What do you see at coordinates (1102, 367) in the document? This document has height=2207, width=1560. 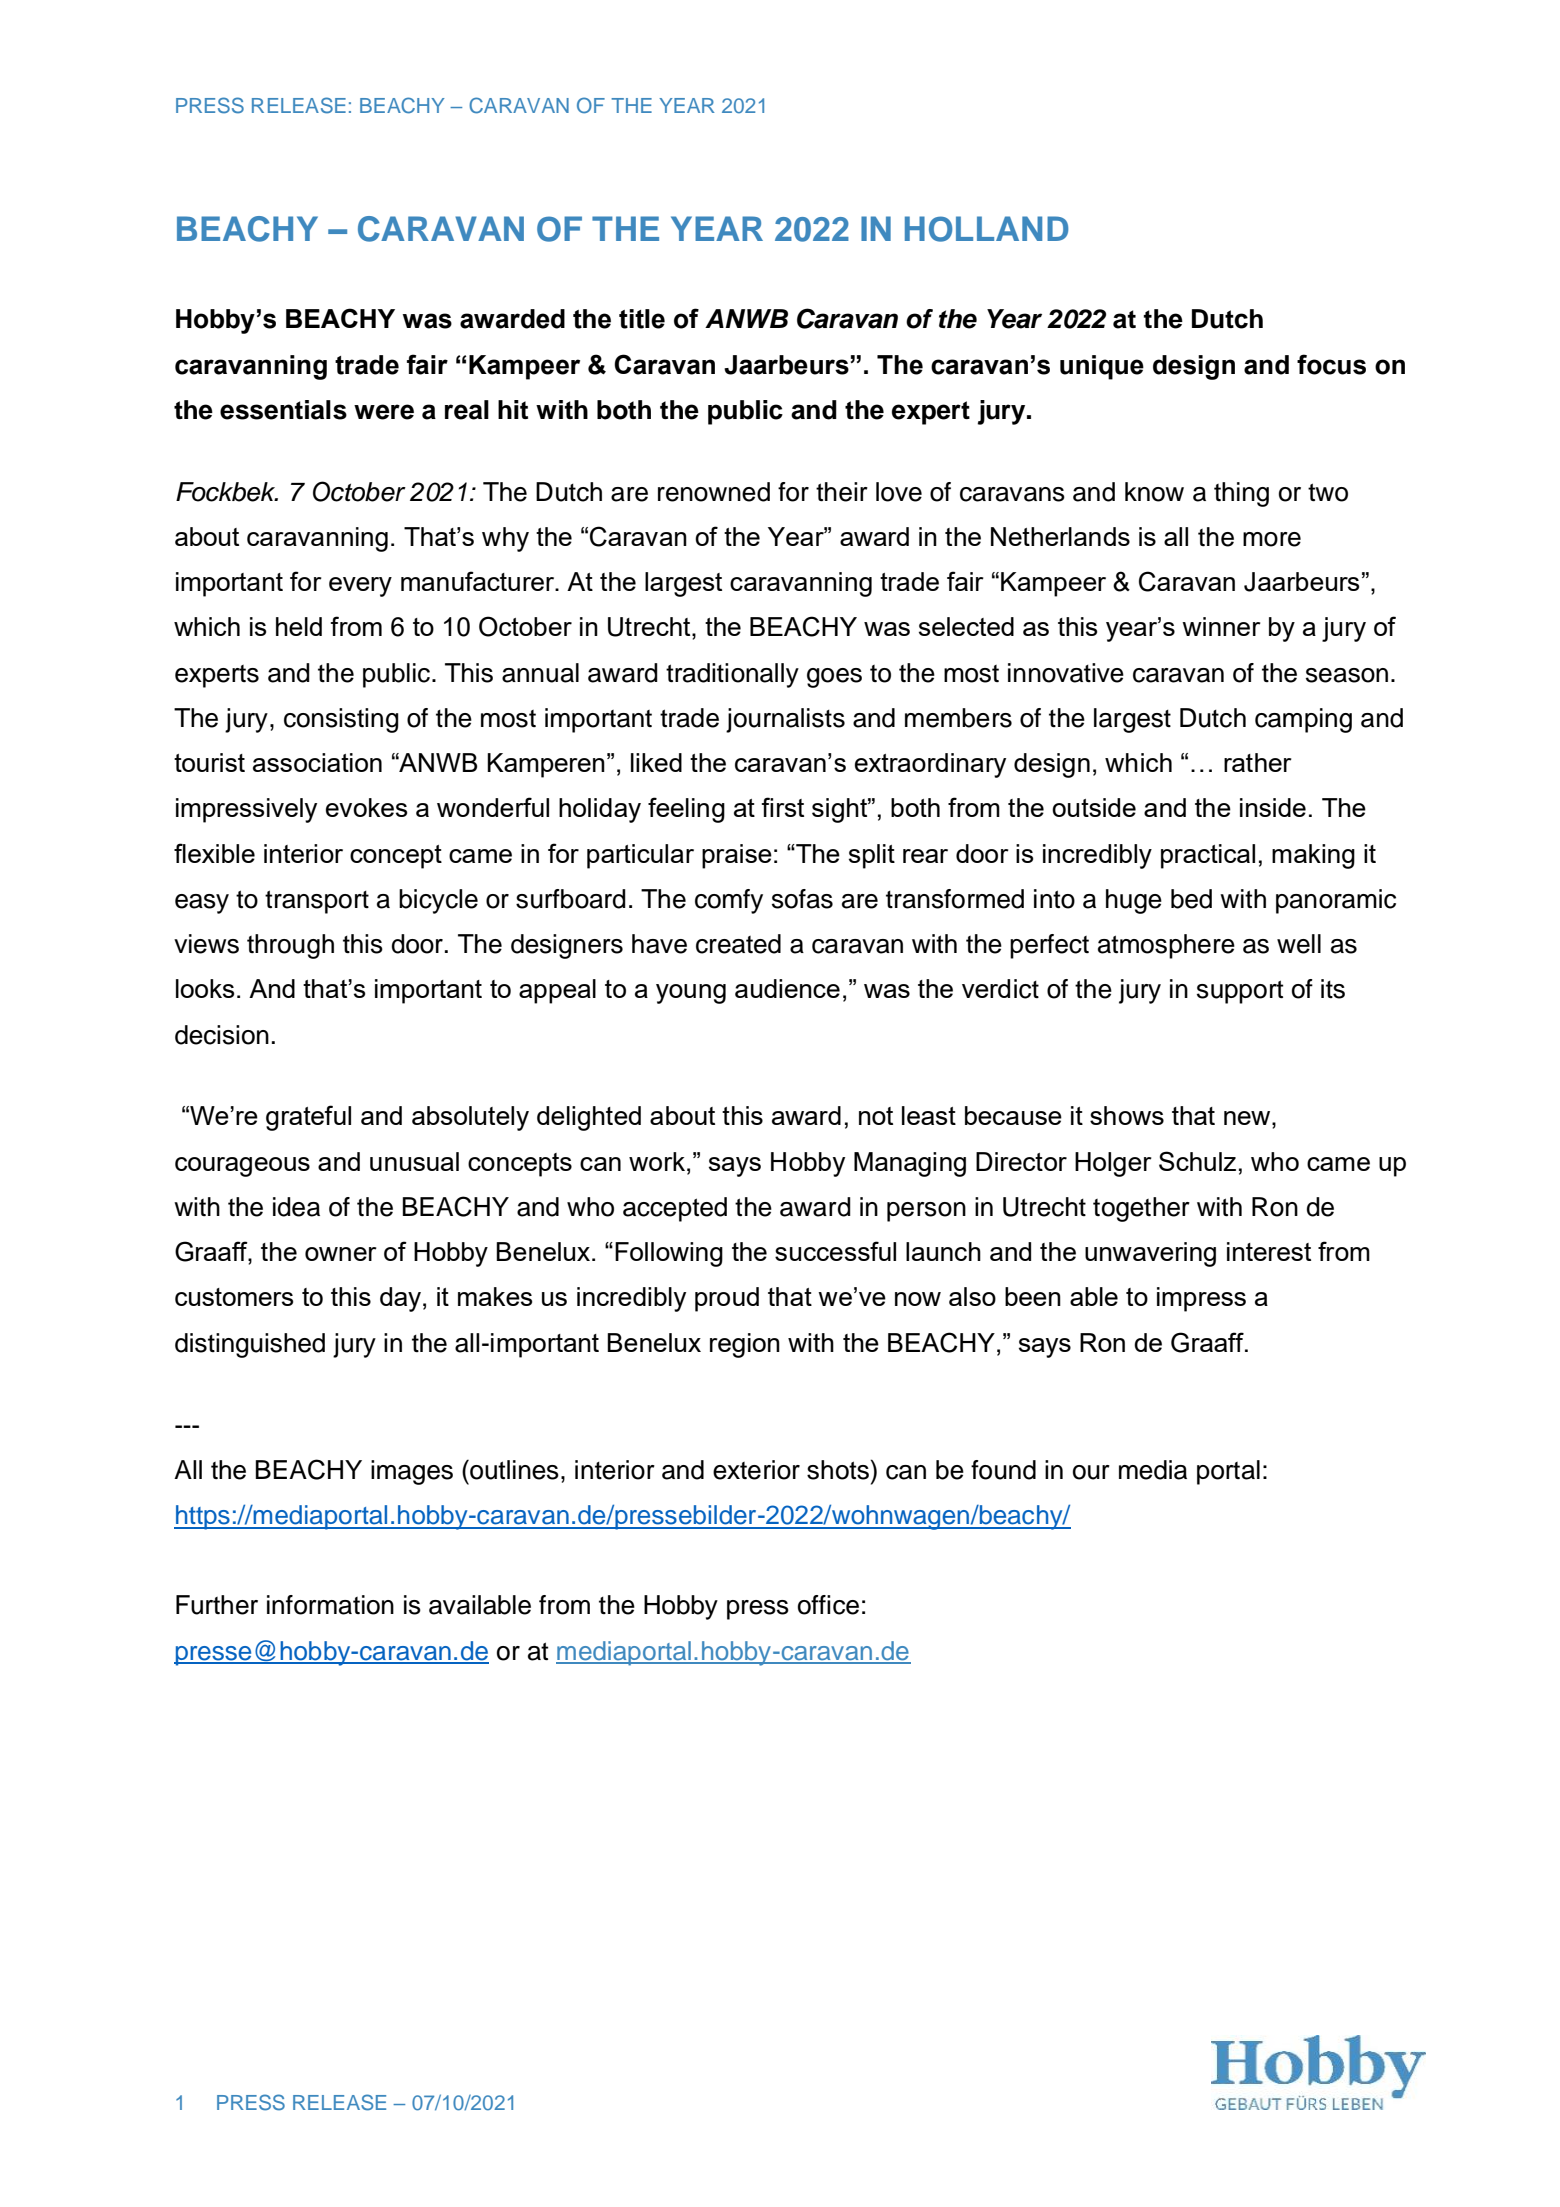 I see `unique` at bounding box center [1102, 367].
